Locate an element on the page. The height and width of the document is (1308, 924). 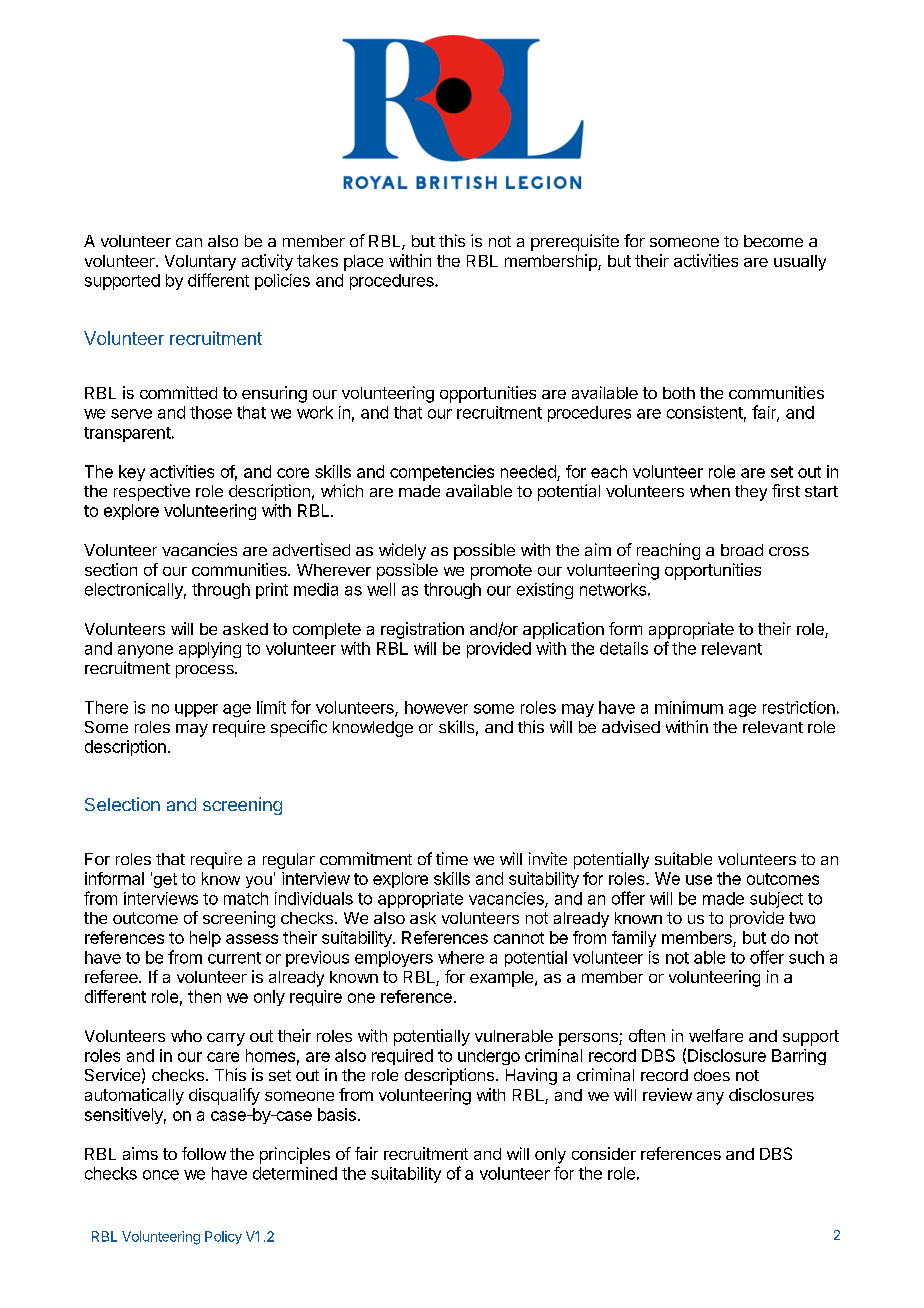
however is located at coordinates (436, 707).
